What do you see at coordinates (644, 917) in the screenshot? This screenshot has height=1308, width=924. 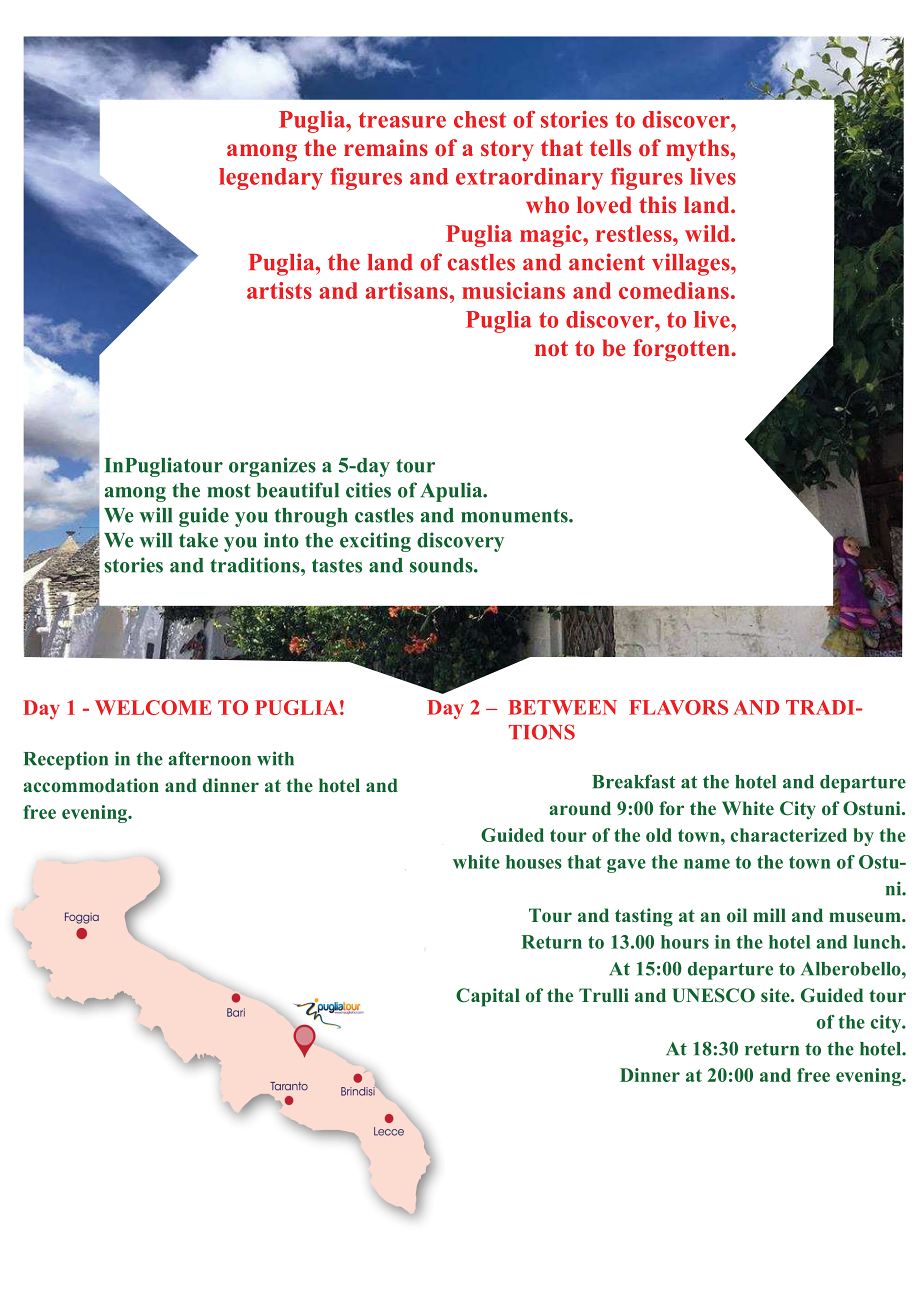 I see `tasting` at bounding box center [644, 917].
